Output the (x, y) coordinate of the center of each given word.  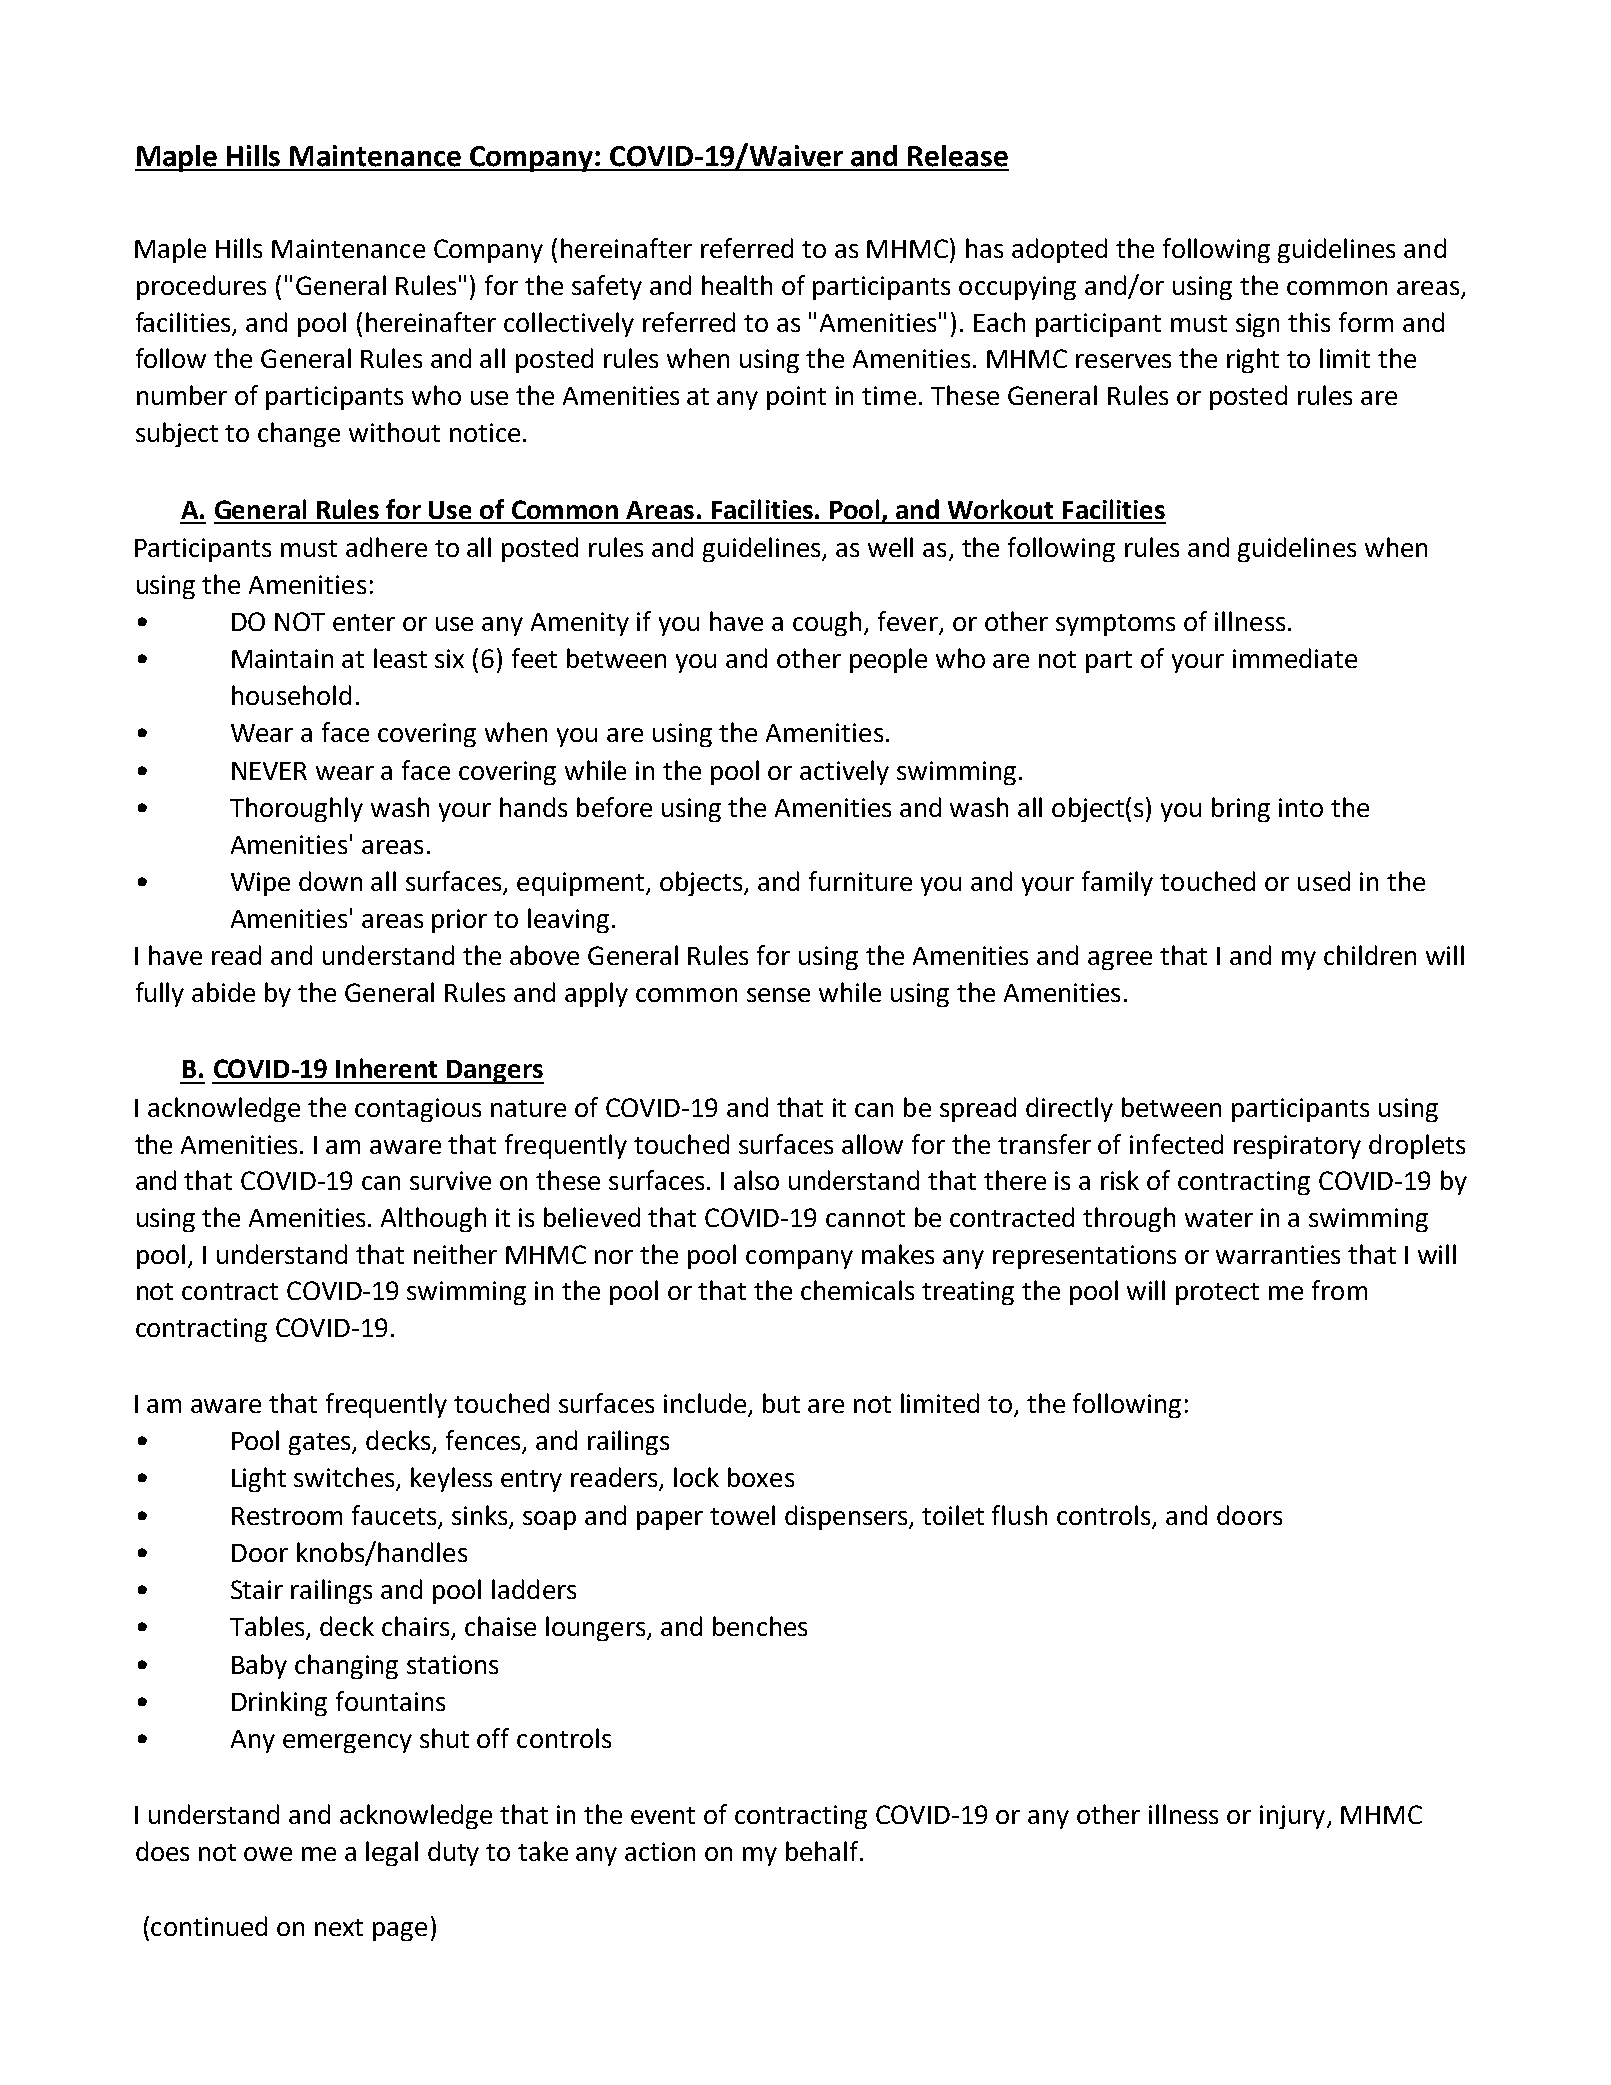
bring (1241, 809)
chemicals (857, 1290)
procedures (201, 287)
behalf (823, 1851)
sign (1257, 325)
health (737, 285)
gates (321, 1444)
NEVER (269, 771)
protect (1217, 1294)
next (339, 1927)
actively (844, 772)
